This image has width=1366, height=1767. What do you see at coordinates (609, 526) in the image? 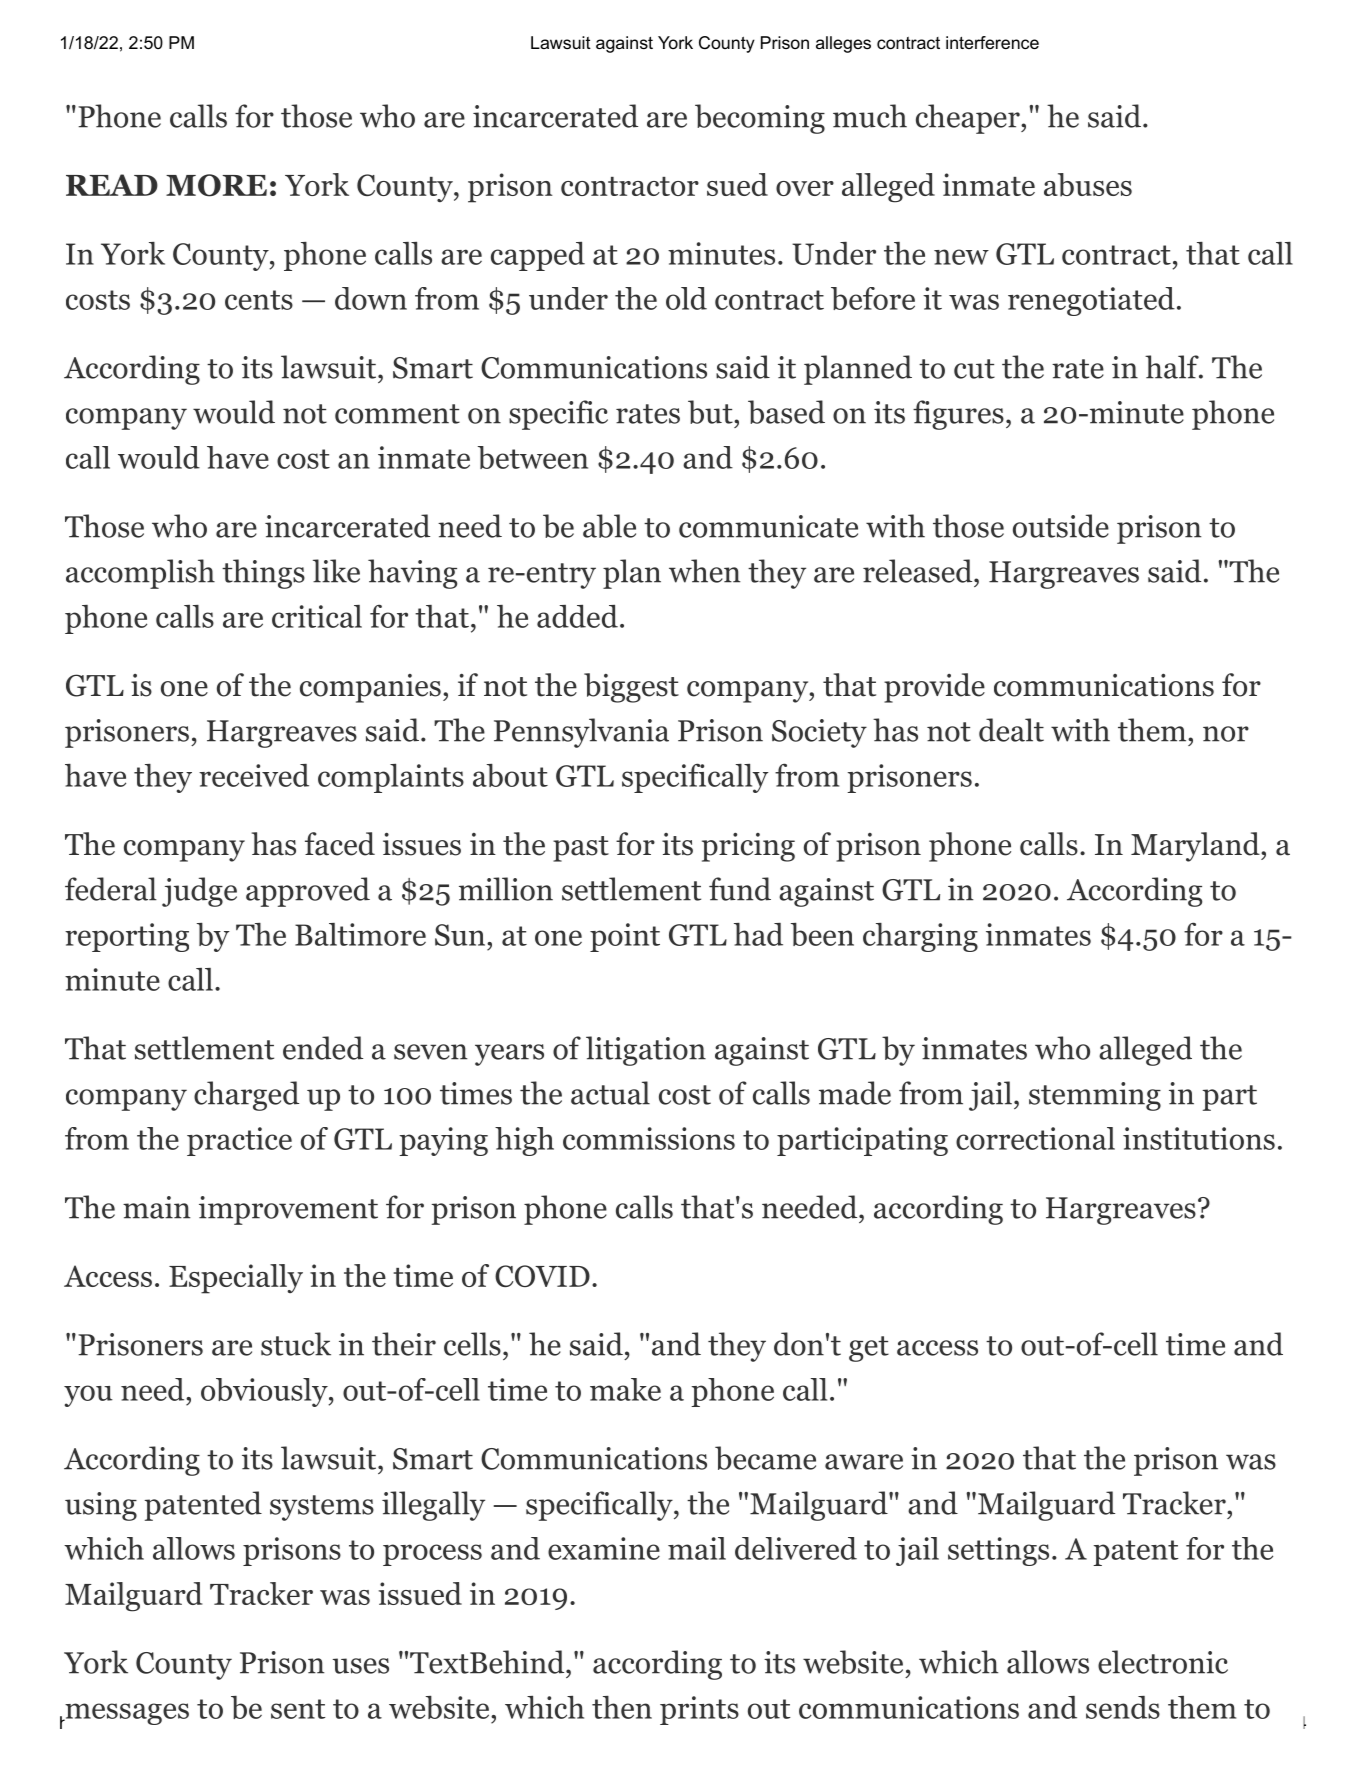
I see `able` at bounding box center [609, 526].
